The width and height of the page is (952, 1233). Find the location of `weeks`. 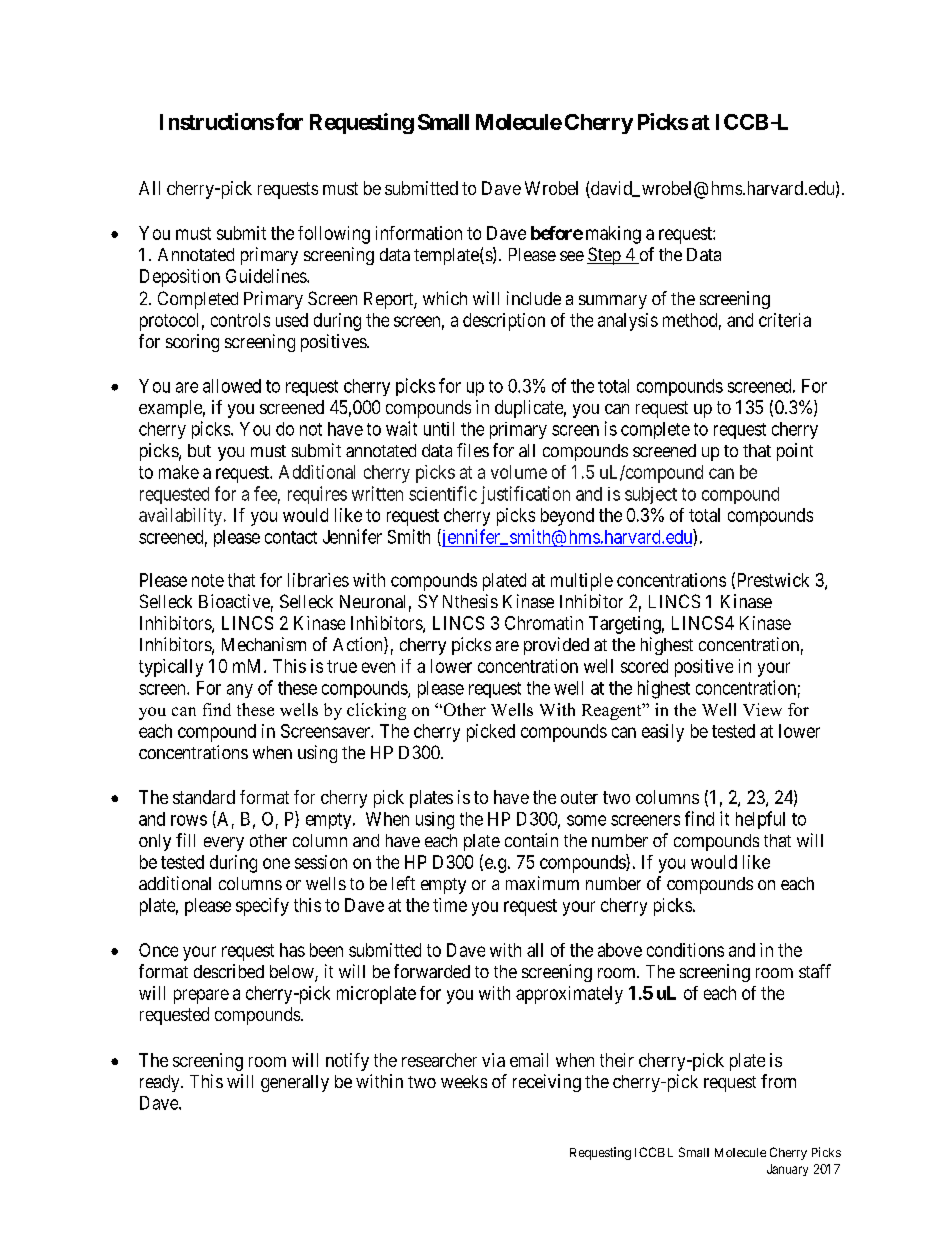

weeks is located at coordinates (464, 1081).
